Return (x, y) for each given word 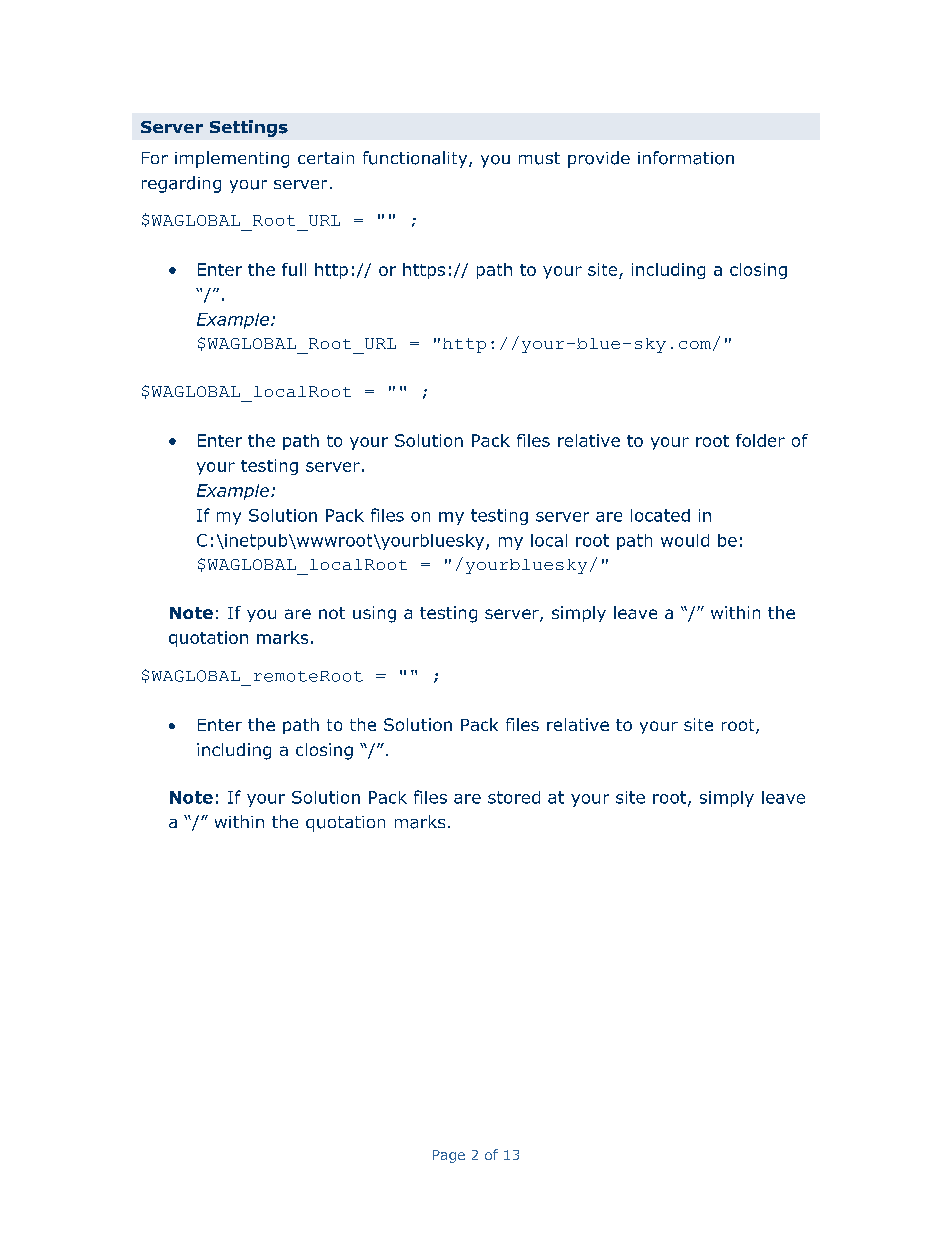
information (686, 158)
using (374, 614)
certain (326, 158)
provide (599, 159)
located (660, 515)
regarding (181, 184)
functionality (416, 159)
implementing (232, 159)
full (294, 269)
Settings (249, 128)
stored (514, 797)
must (539, 158)
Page (449, 1156)
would (685, 540)
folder (760, 440)
